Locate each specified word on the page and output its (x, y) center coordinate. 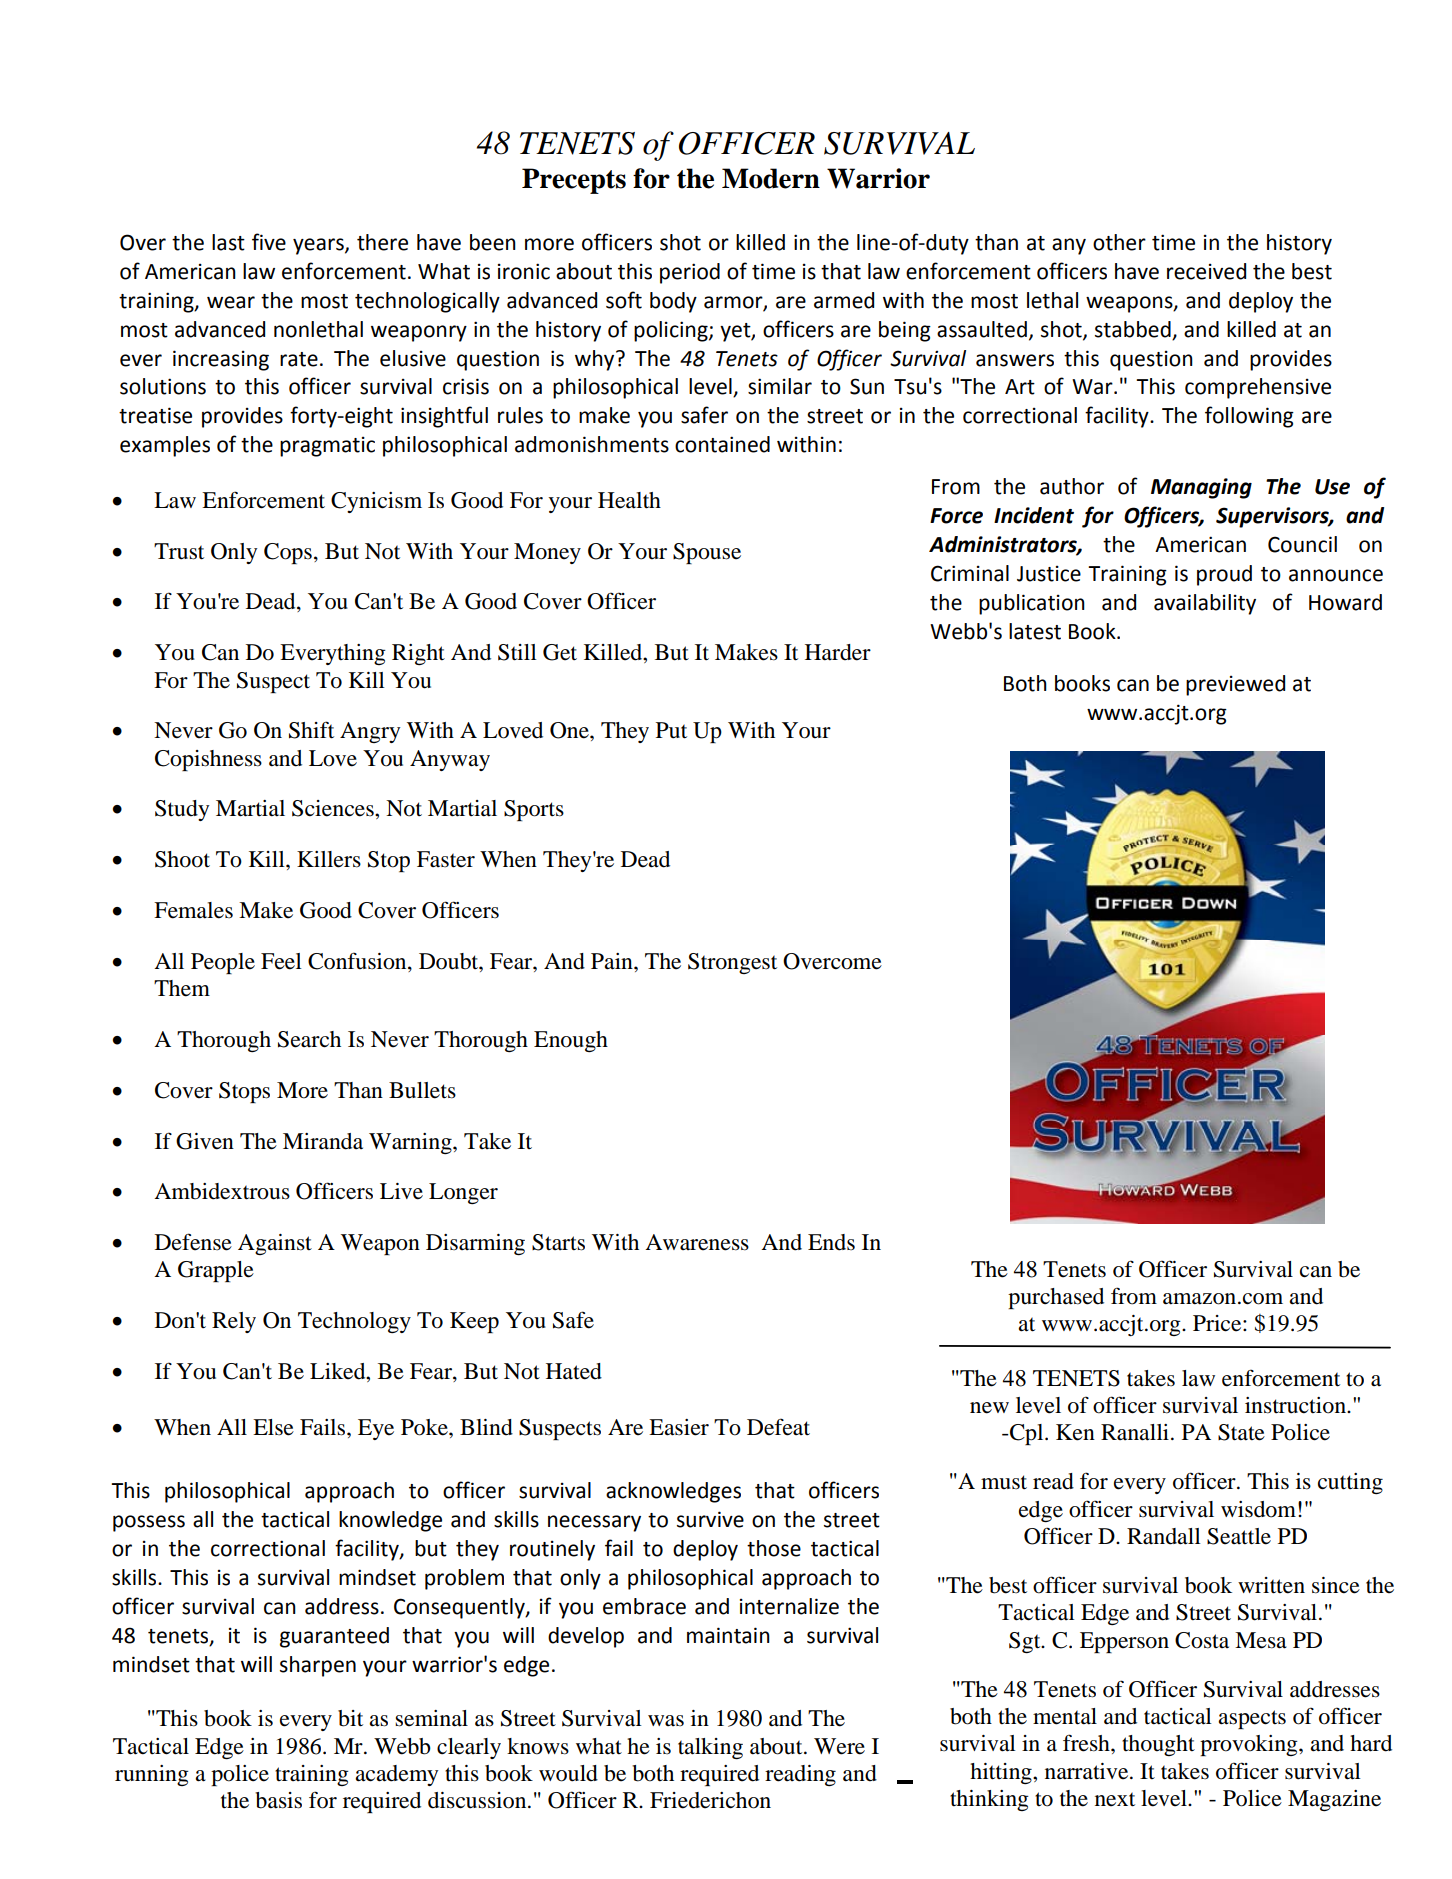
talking (710, 1748)
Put (671, 730)
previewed (1235, 685)
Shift (311, 730)
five (269, 242)
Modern (771, 178)
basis (278, 1800)
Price (1218, 1323)
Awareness (697, 1242)
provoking (1250, 1745)
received (1206, 271)
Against (275, 1244)
